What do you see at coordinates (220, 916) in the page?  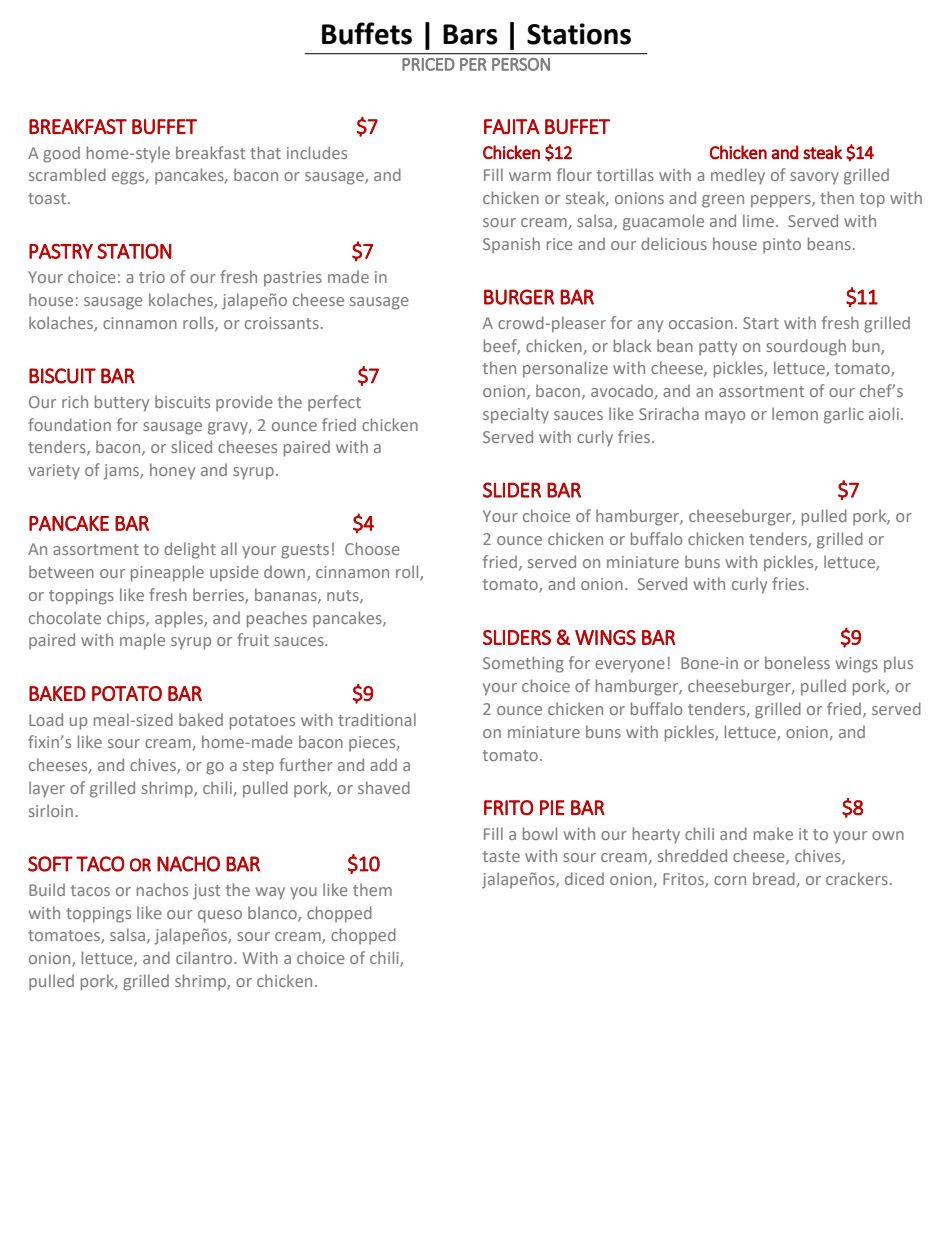 I see `queso` at bounding box center [220, 916].
